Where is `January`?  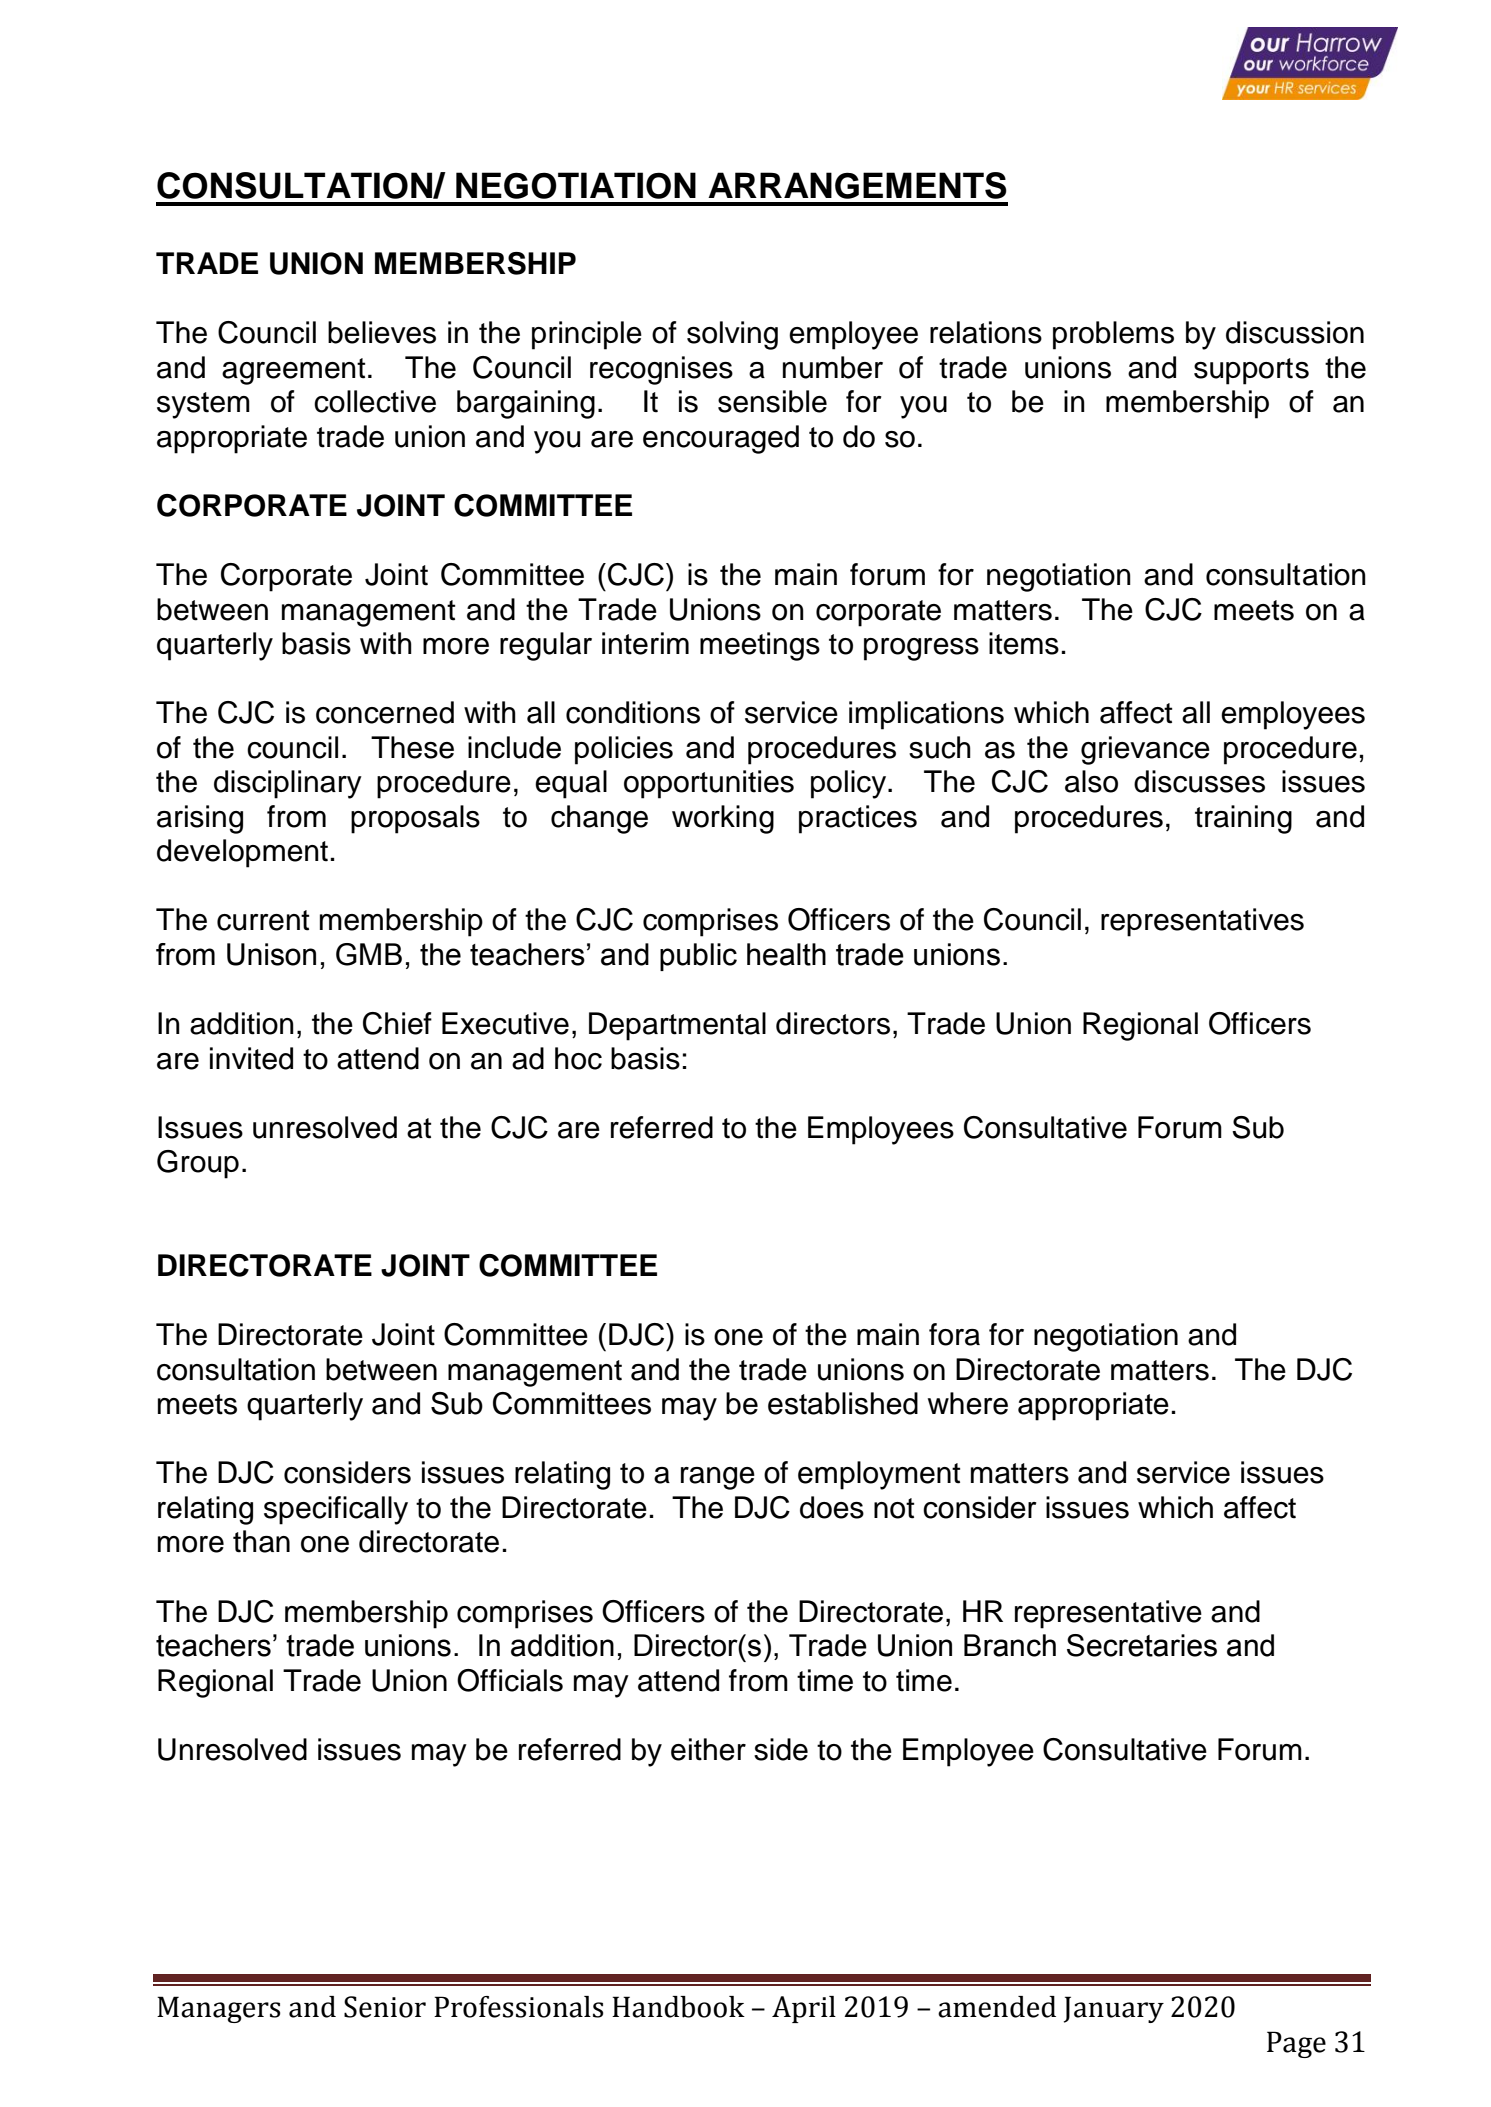
January is located at coordinates (1114, 2009).
